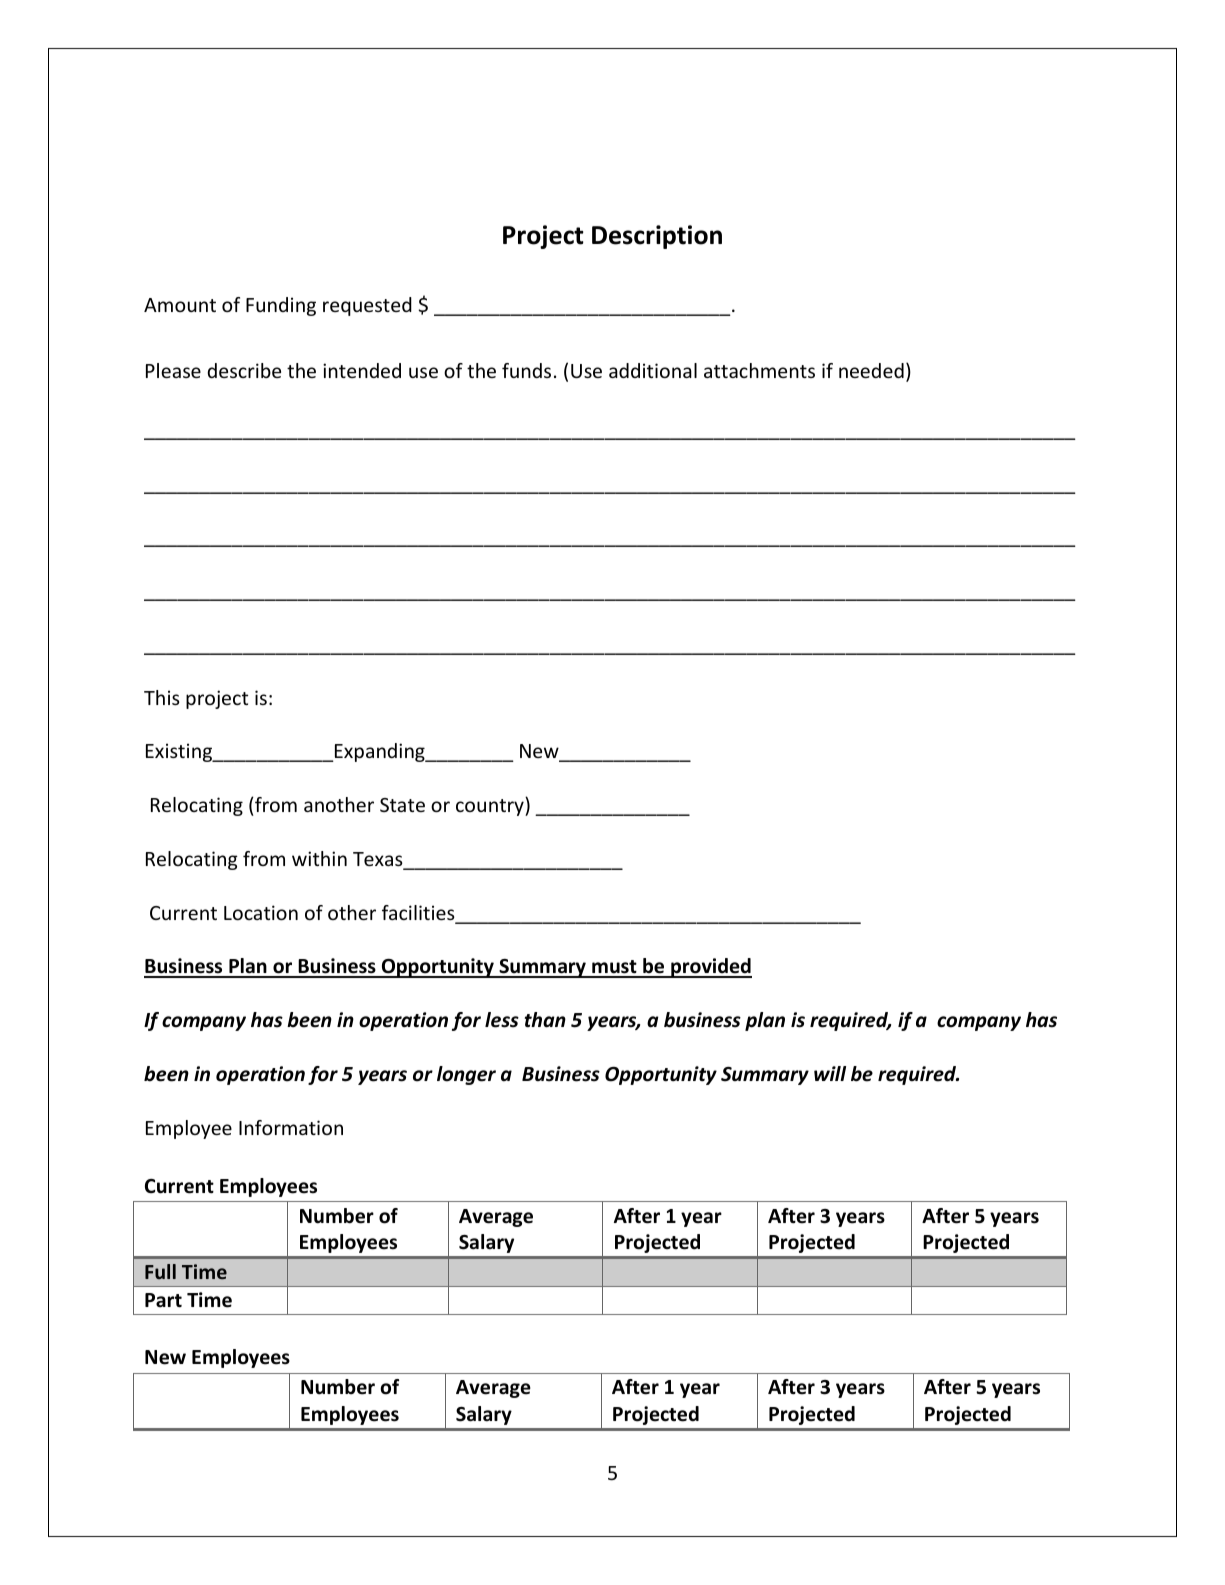 This screenshot has width=1225, height=1585. Describe the element at coordinates (291, 1127) in the screenshot. I see `Information` at that location.
